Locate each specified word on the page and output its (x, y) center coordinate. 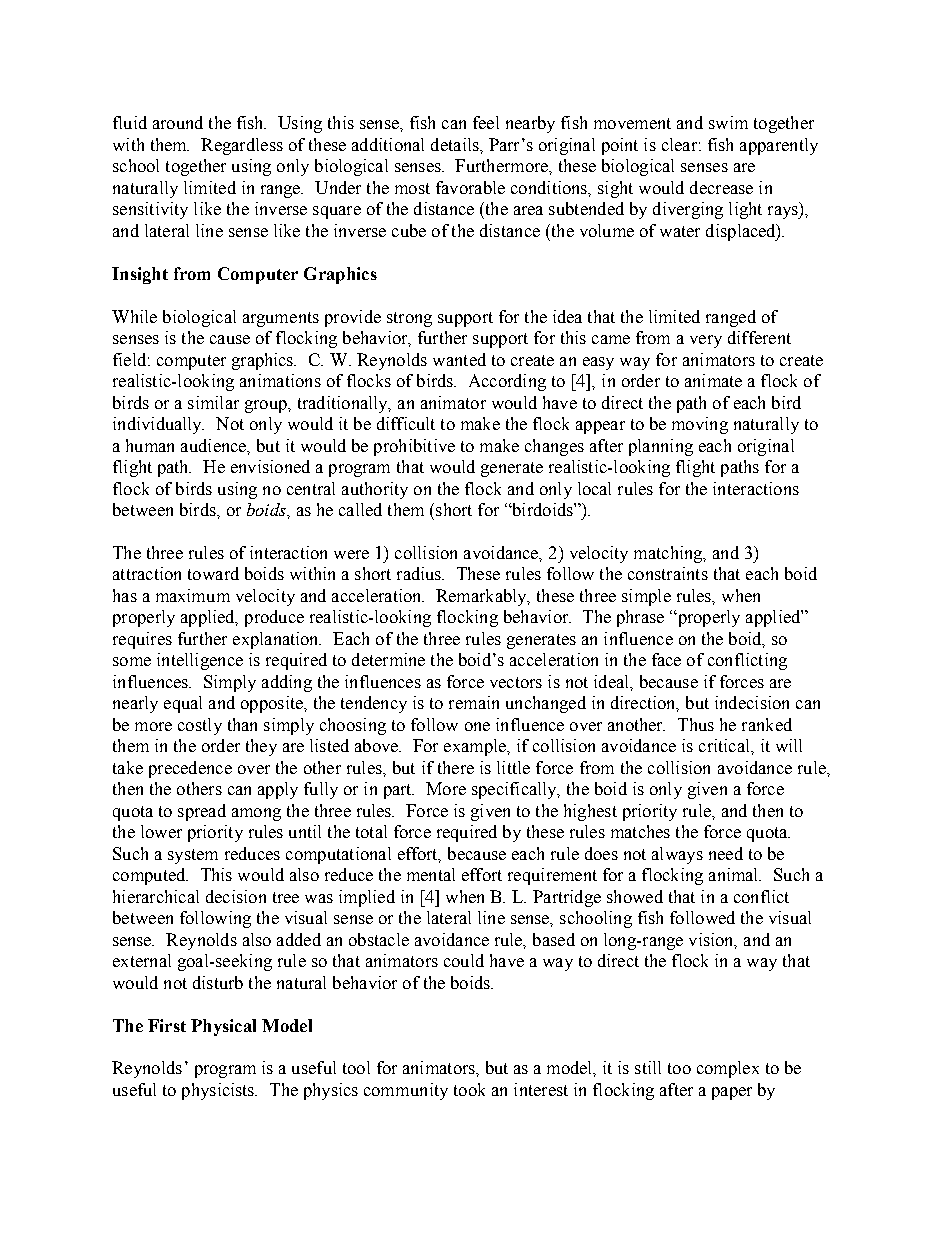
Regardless (242, 146)
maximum (193, 595)
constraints (668, 573)
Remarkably (482, 597)
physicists (219, 1091)
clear (679, 144)
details (456, 144)
